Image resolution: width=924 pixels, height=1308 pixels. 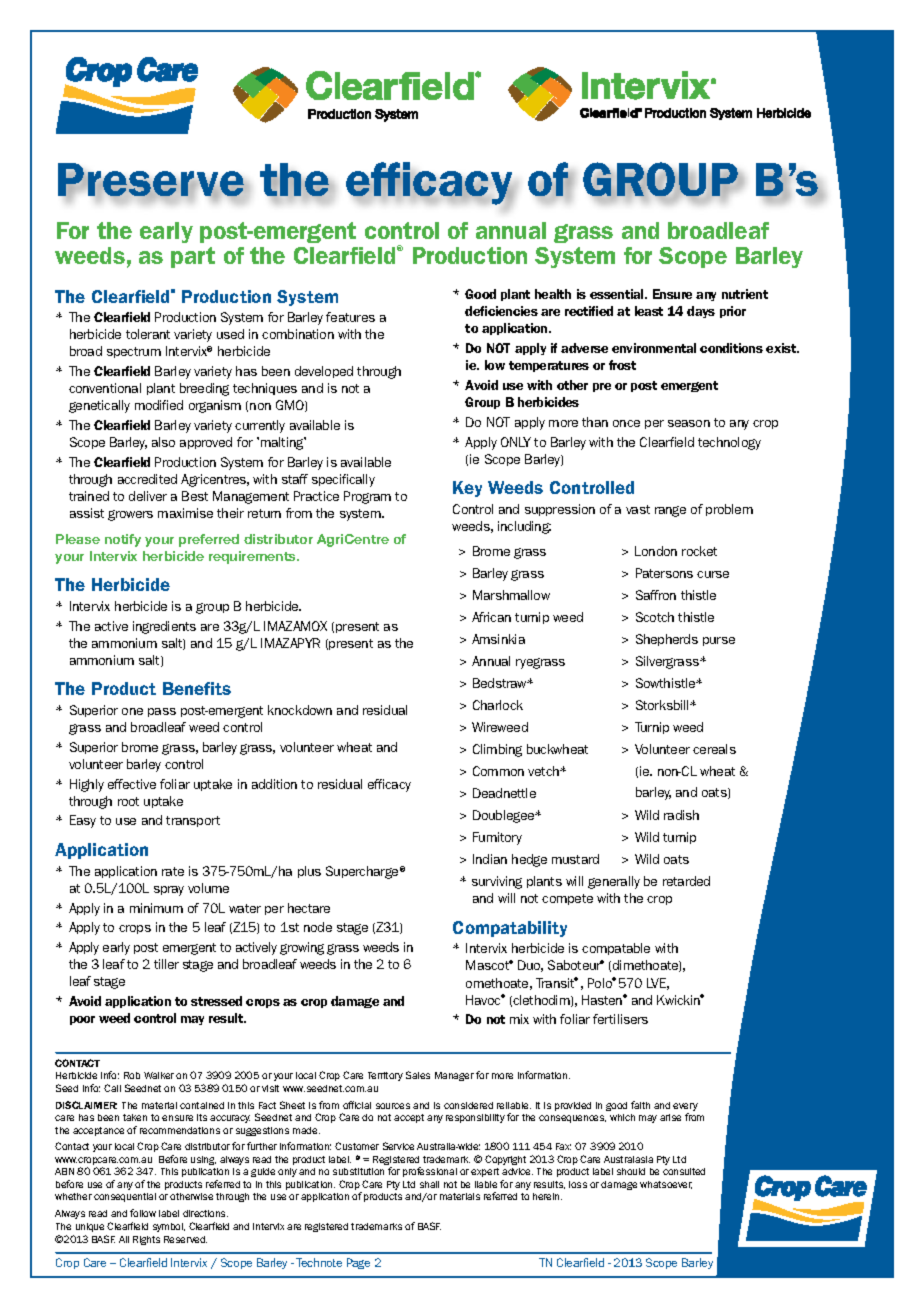 What do you see at coordinates (719, 641) in the page?
I see `purse` at bounding box center [719, 641].
